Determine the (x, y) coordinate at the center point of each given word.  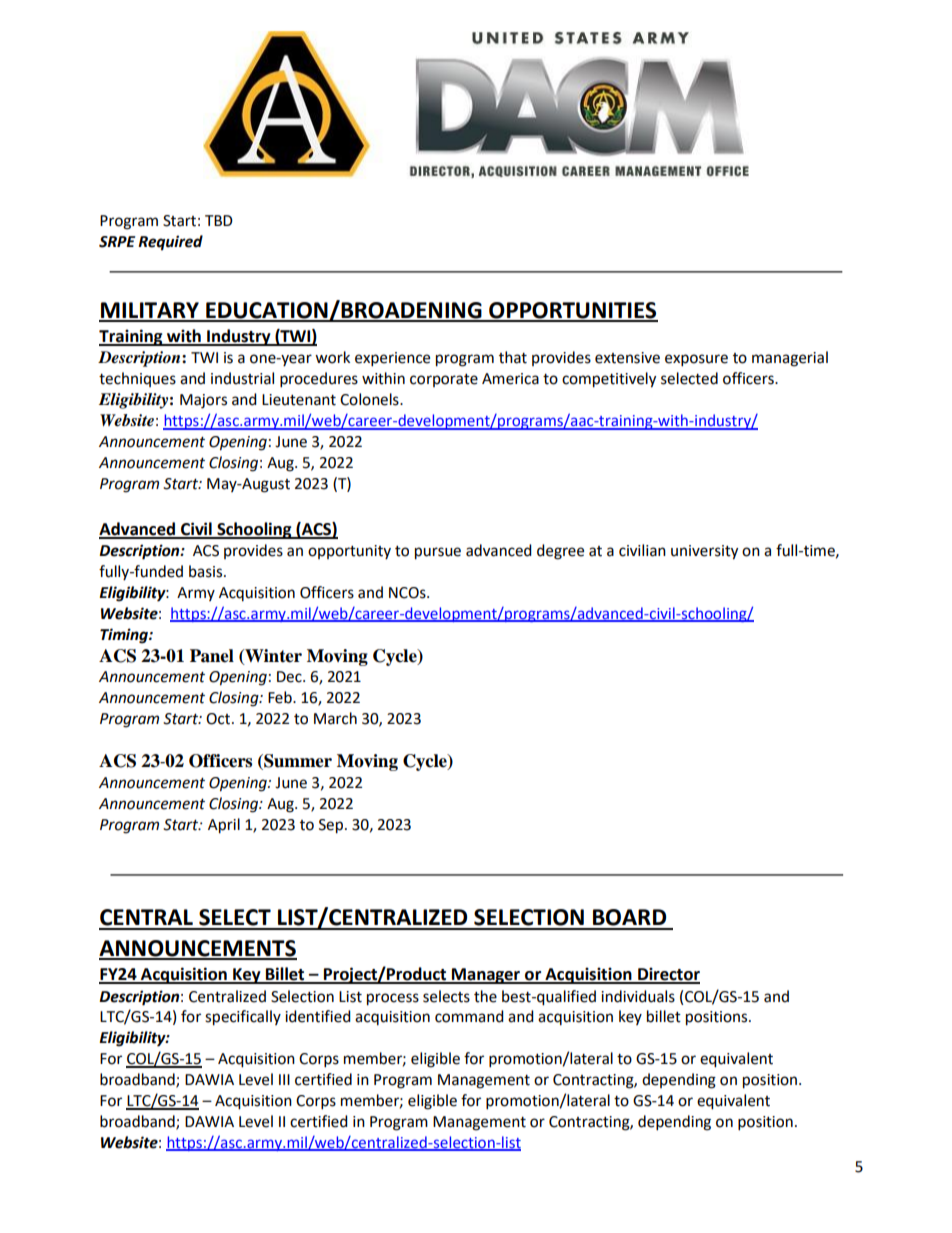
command (469, 1016)
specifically (243, 1018)
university (704, 552)
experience (392, 359)
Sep (331, 826)
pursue (438, 553)
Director (668, 975)
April (224, 826)
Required (170, 243)
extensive (627, 358)
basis (207, 571)
